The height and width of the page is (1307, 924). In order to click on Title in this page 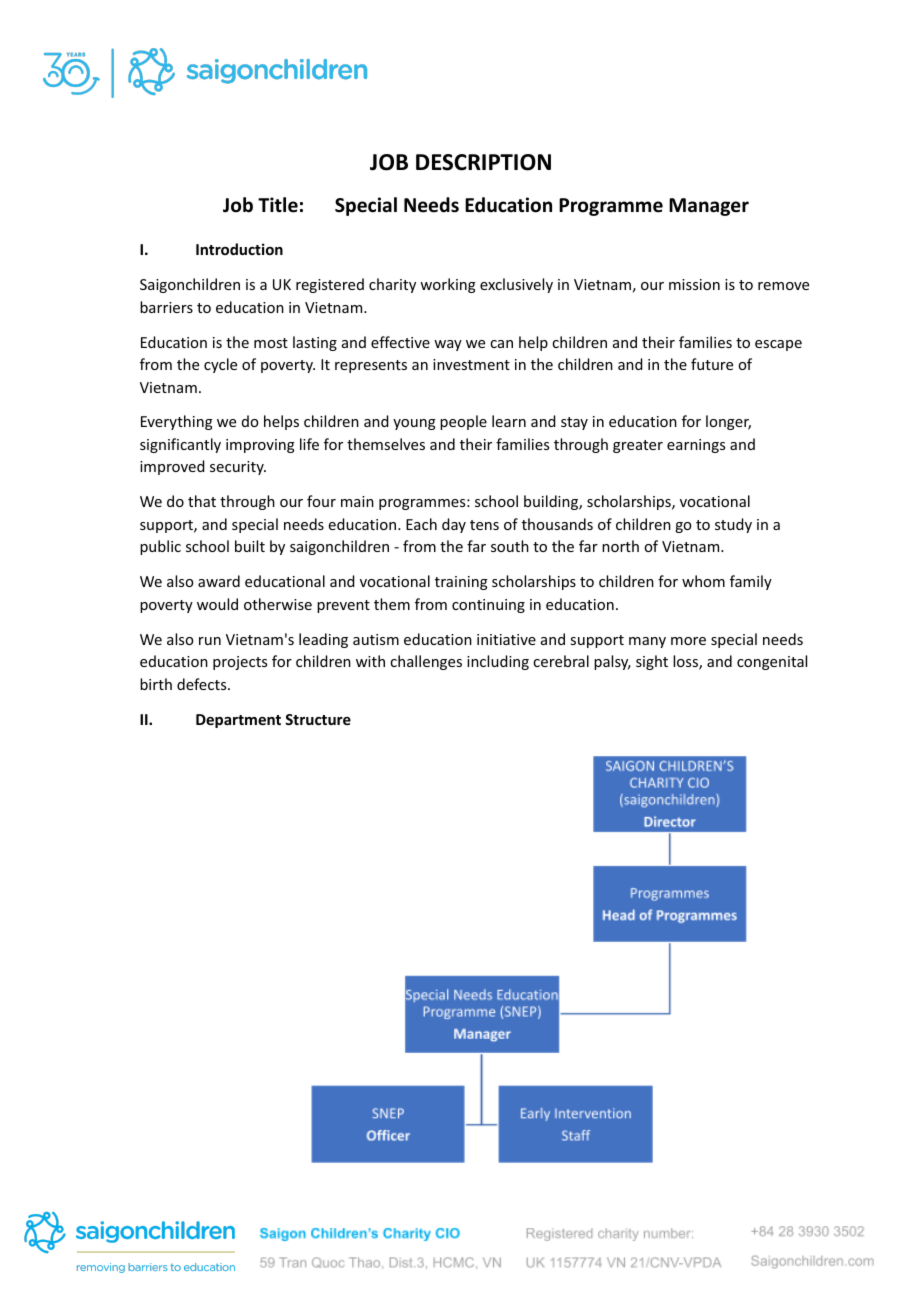, I will do `click(278, 205)`.
